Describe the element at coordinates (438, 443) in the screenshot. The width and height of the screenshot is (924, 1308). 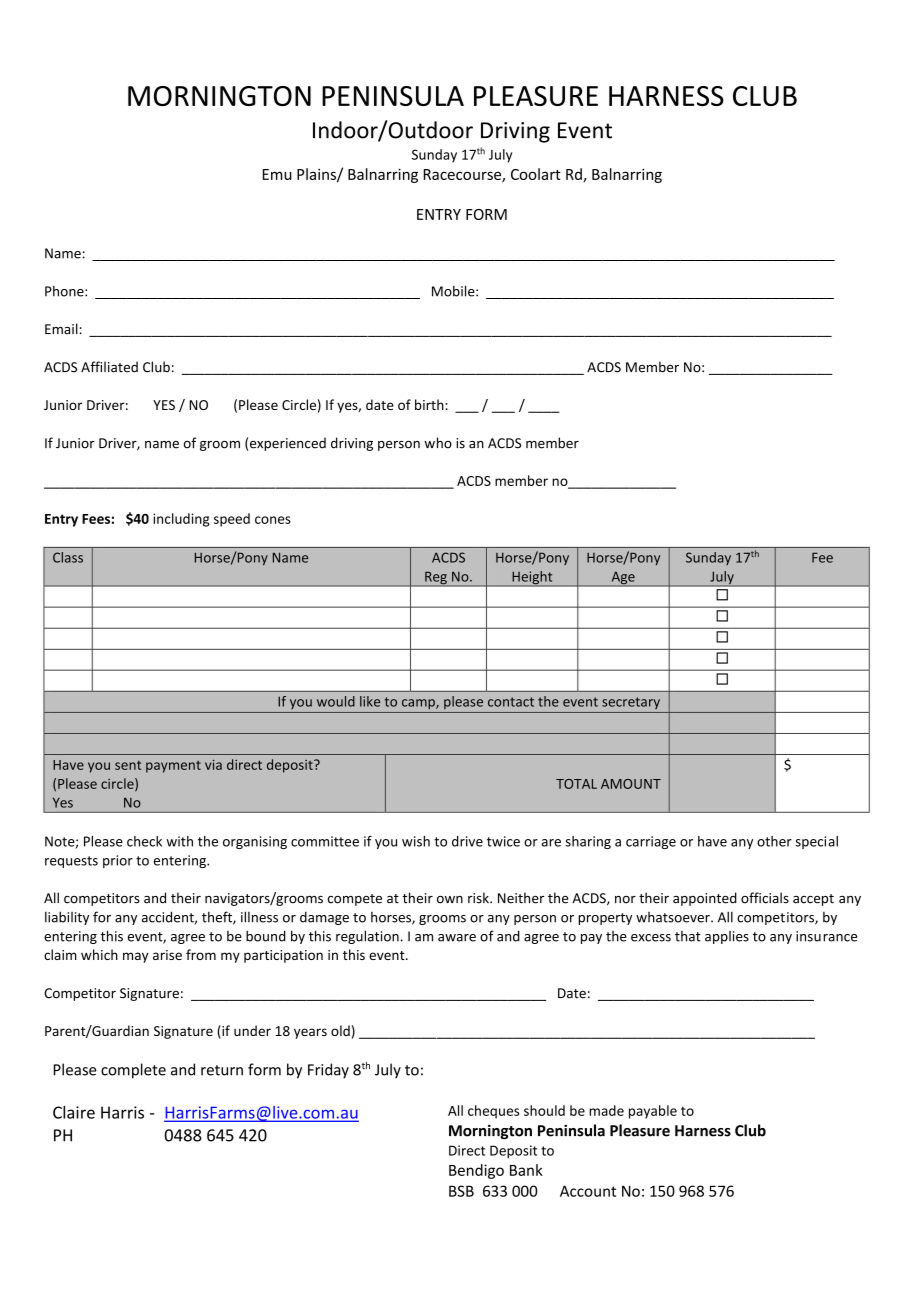
I see `who` at that location.
